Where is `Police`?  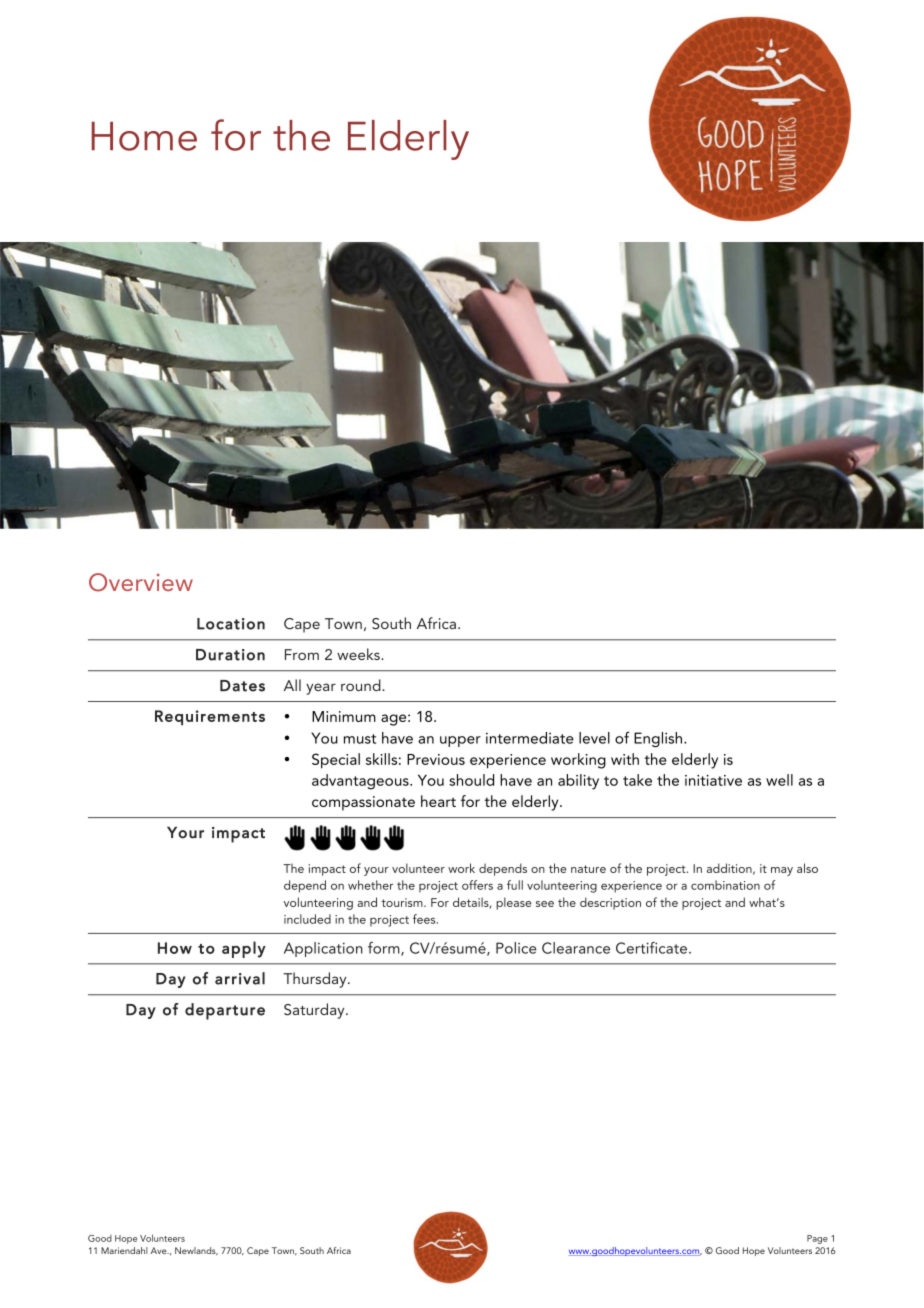
Police is located at coordinates (516, 948).
